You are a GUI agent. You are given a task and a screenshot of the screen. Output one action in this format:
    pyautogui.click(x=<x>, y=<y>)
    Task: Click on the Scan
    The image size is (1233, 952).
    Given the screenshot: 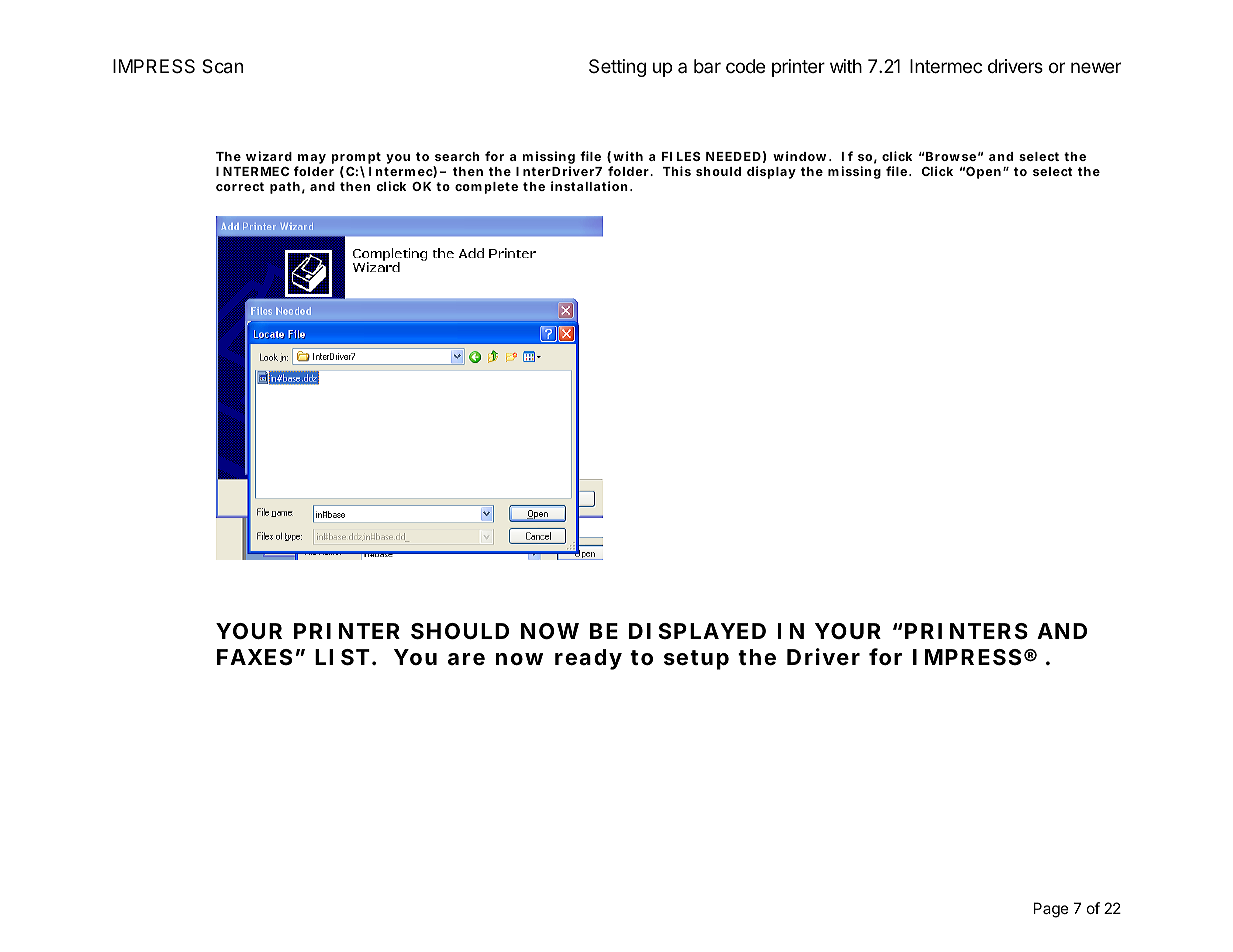 What is the action you would take?
    pyautogui.click(x=222, y=66)
